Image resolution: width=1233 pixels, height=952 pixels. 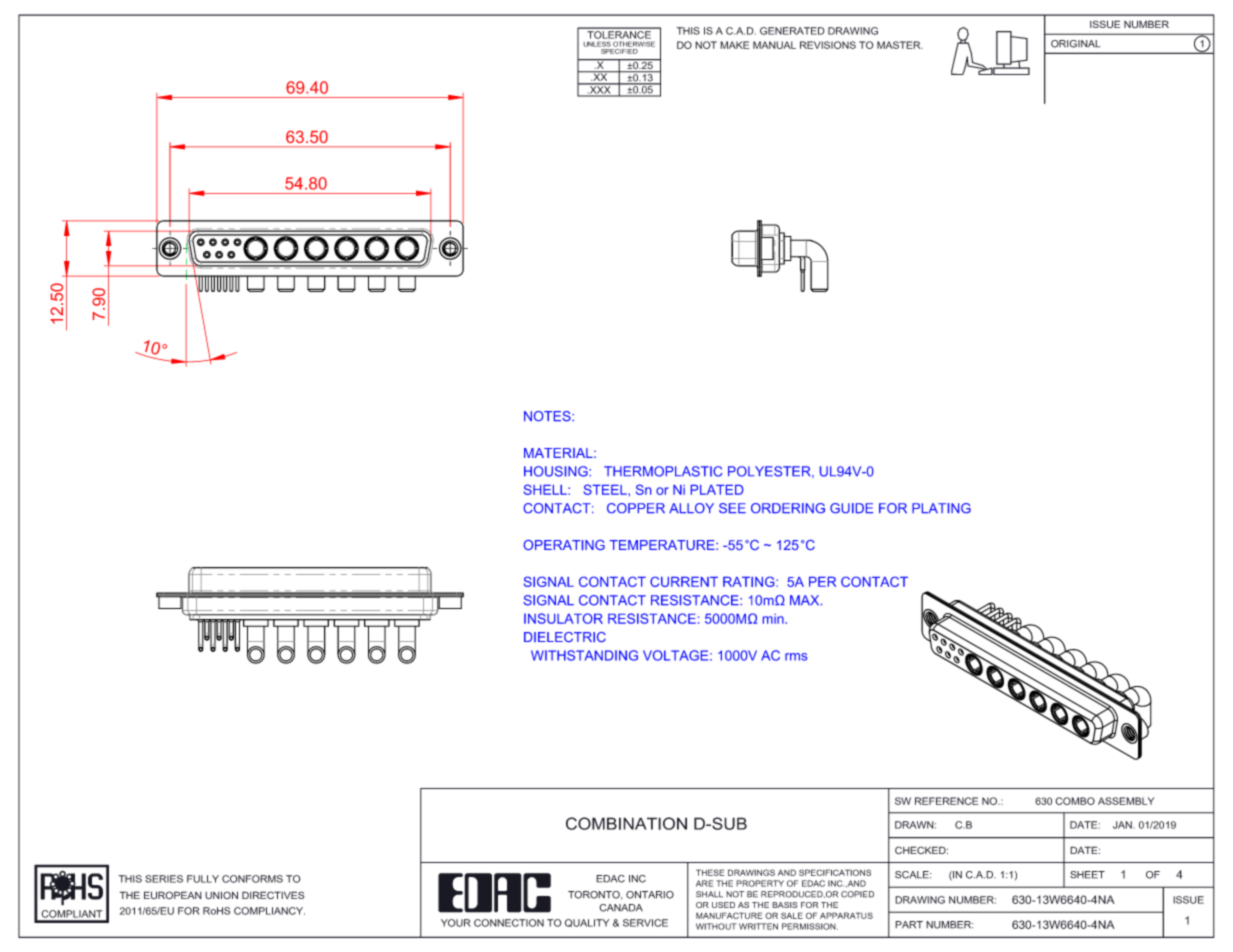 I want to click on THERMOPLASTIC, so click(x=663, y=471).
